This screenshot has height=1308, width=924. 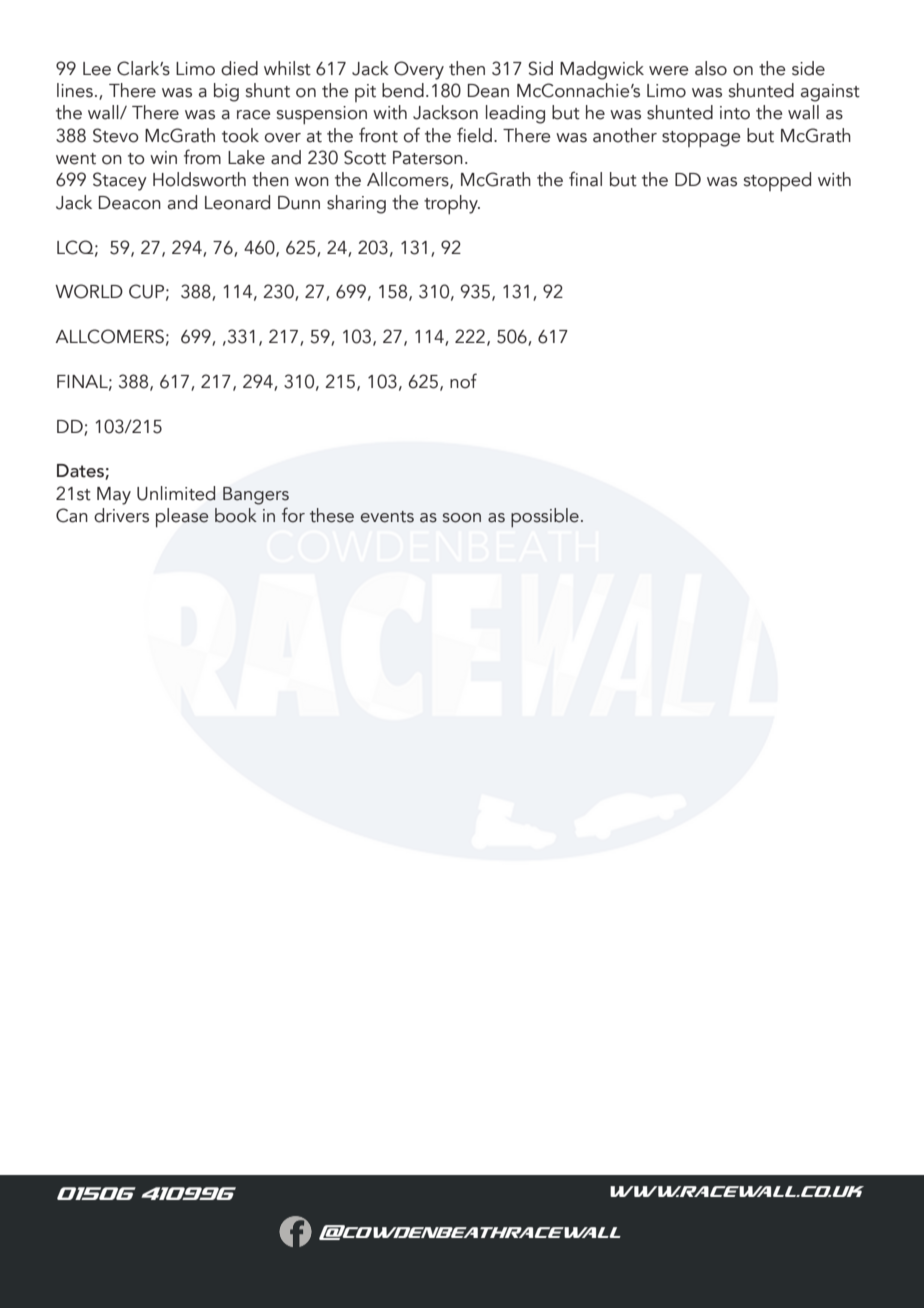 What do you see at coordinates (356, 204) in the screenshot?
I see `sharing` at bounding box center [356, 204].
